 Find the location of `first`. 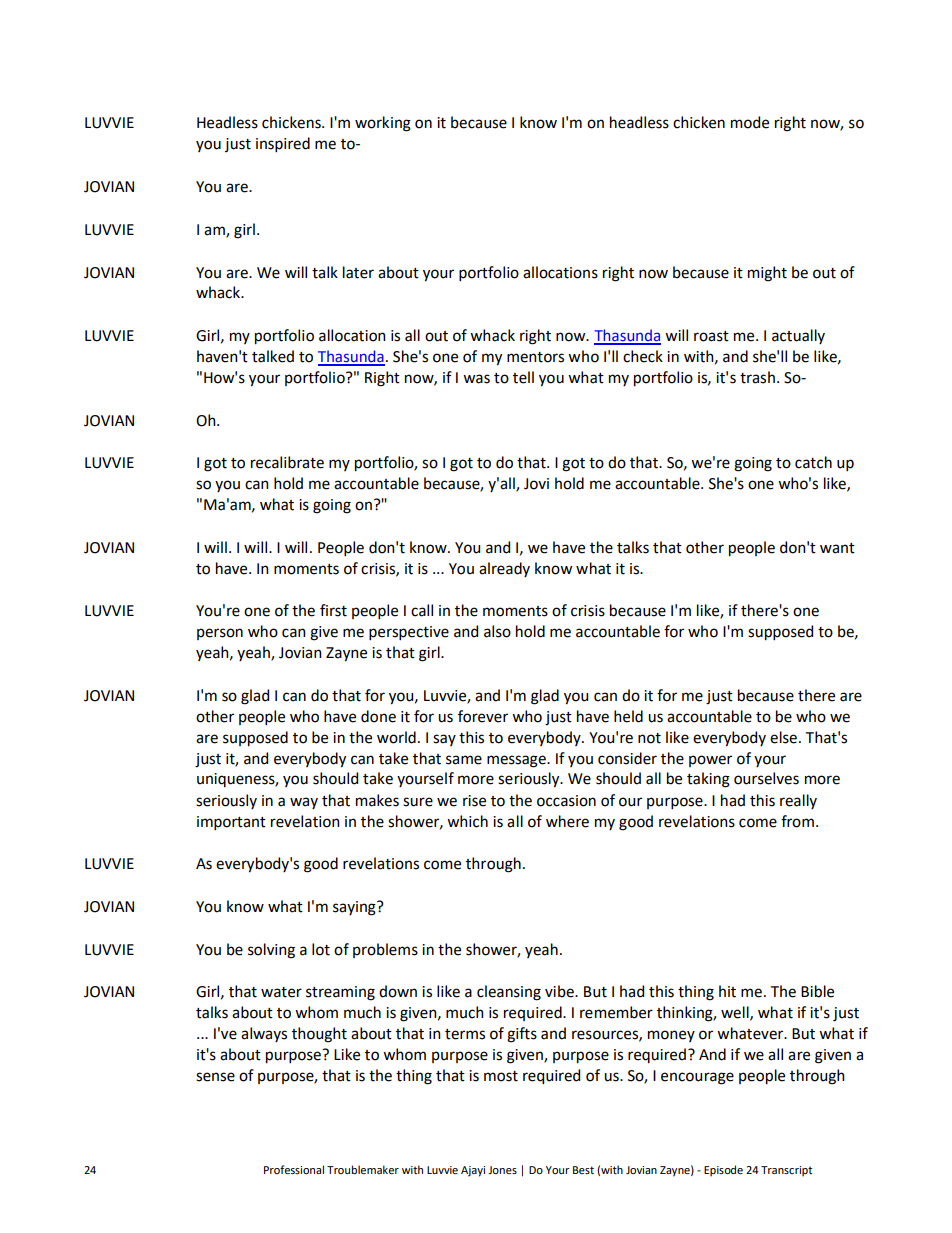

first is located at coordinates (333, 610).
